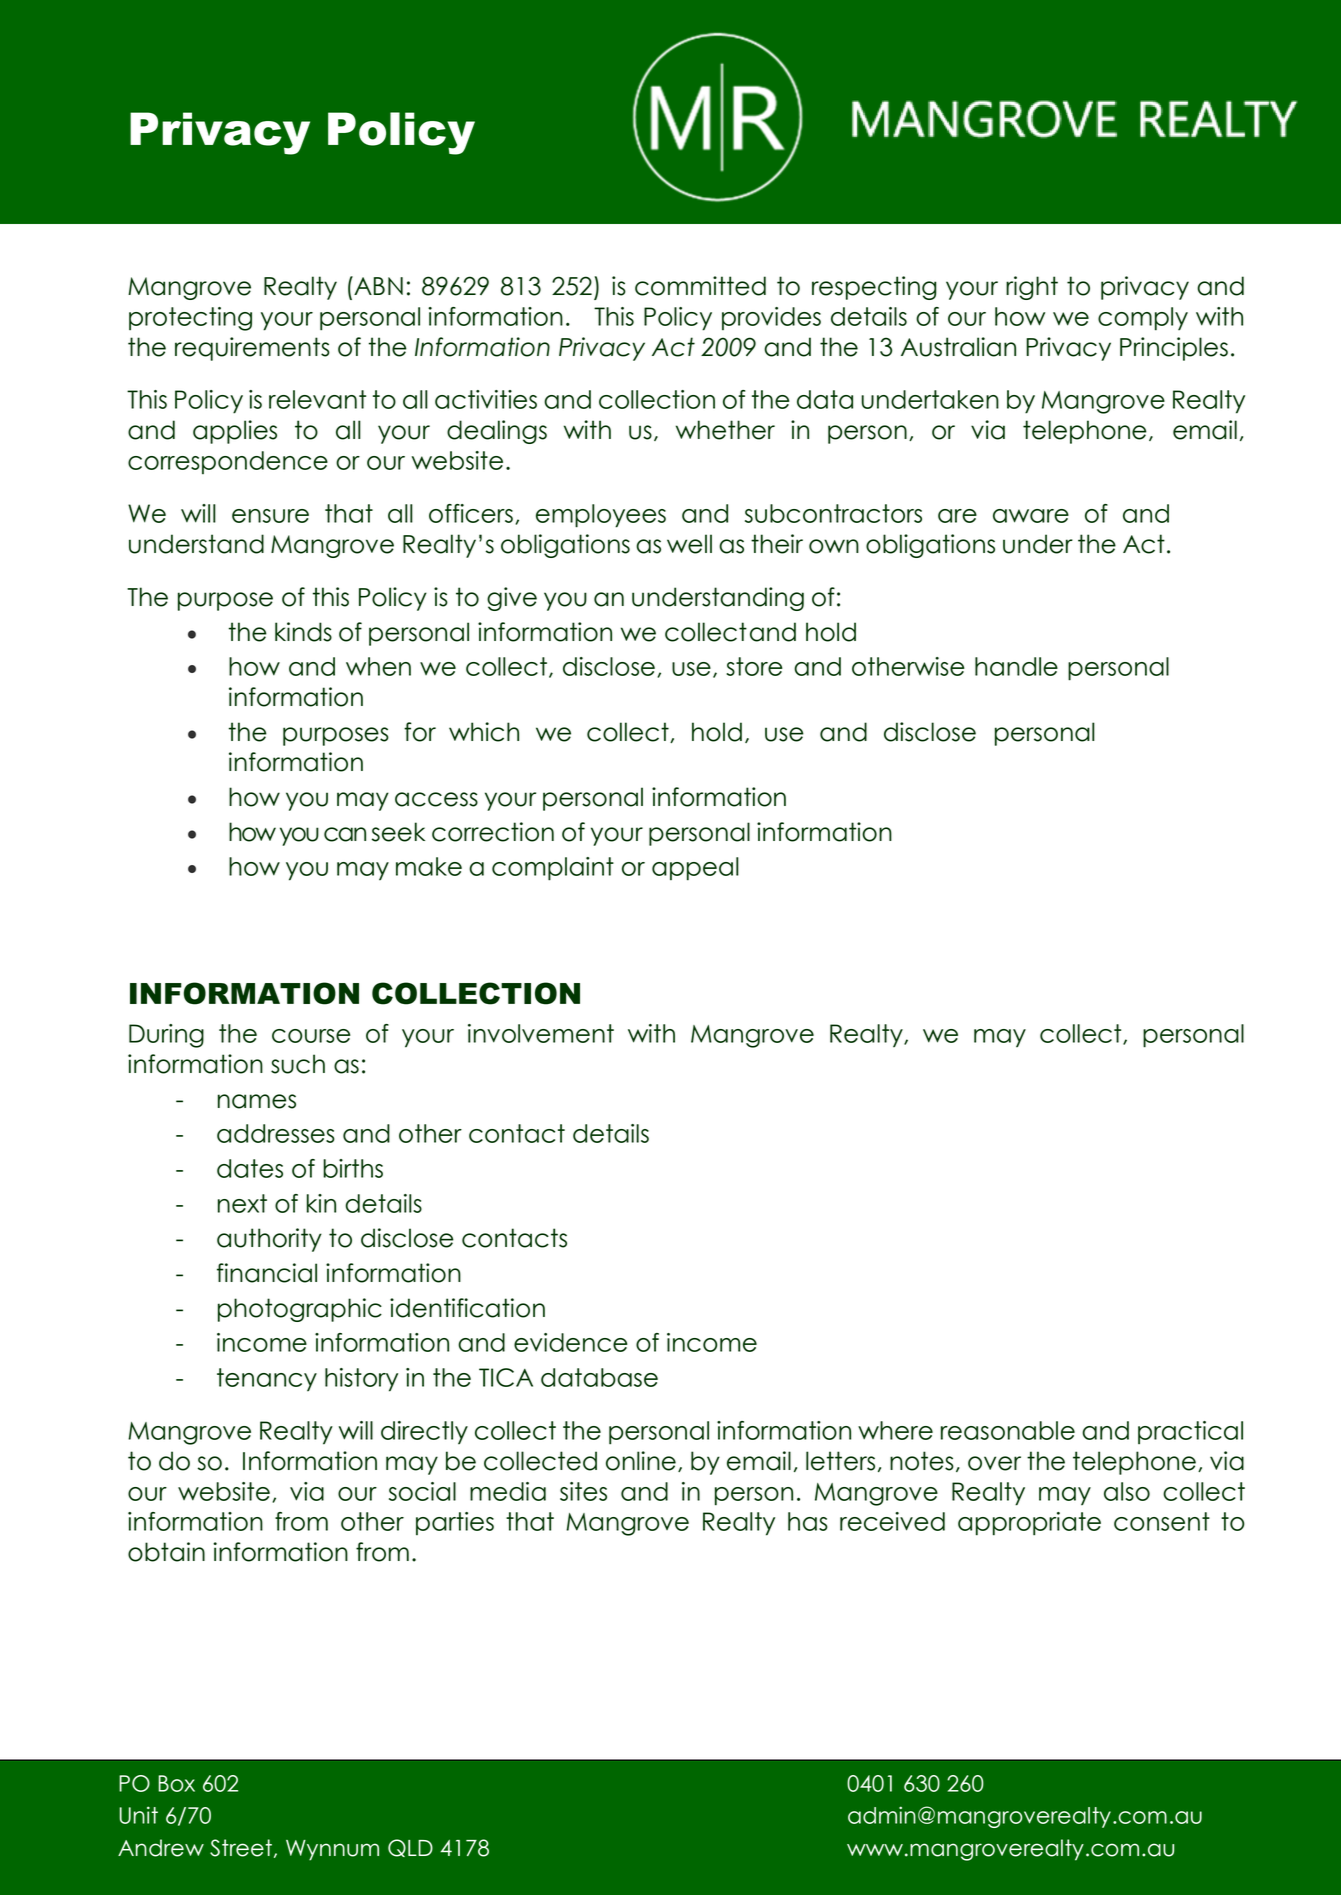  Describe the element at coordinates (298, 1064) in the page. I see `such` at that location.
